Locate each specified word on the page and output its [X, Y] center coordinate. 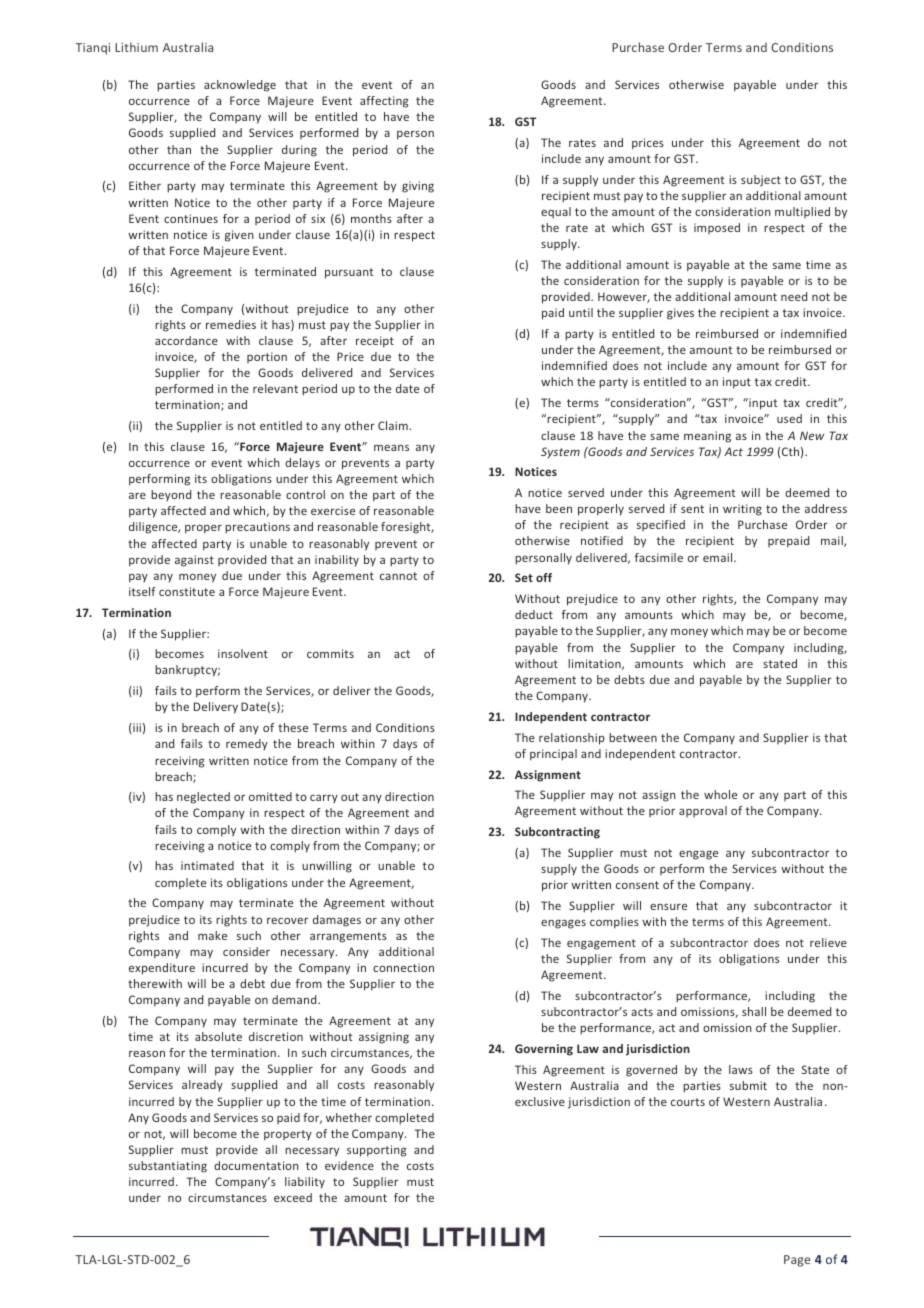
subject [761, 181]
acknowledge [240, 86]
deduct [534, 614]
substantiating [168, 1167]
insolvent [243, 653]
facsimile [659, 557]
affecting [384, 102]
